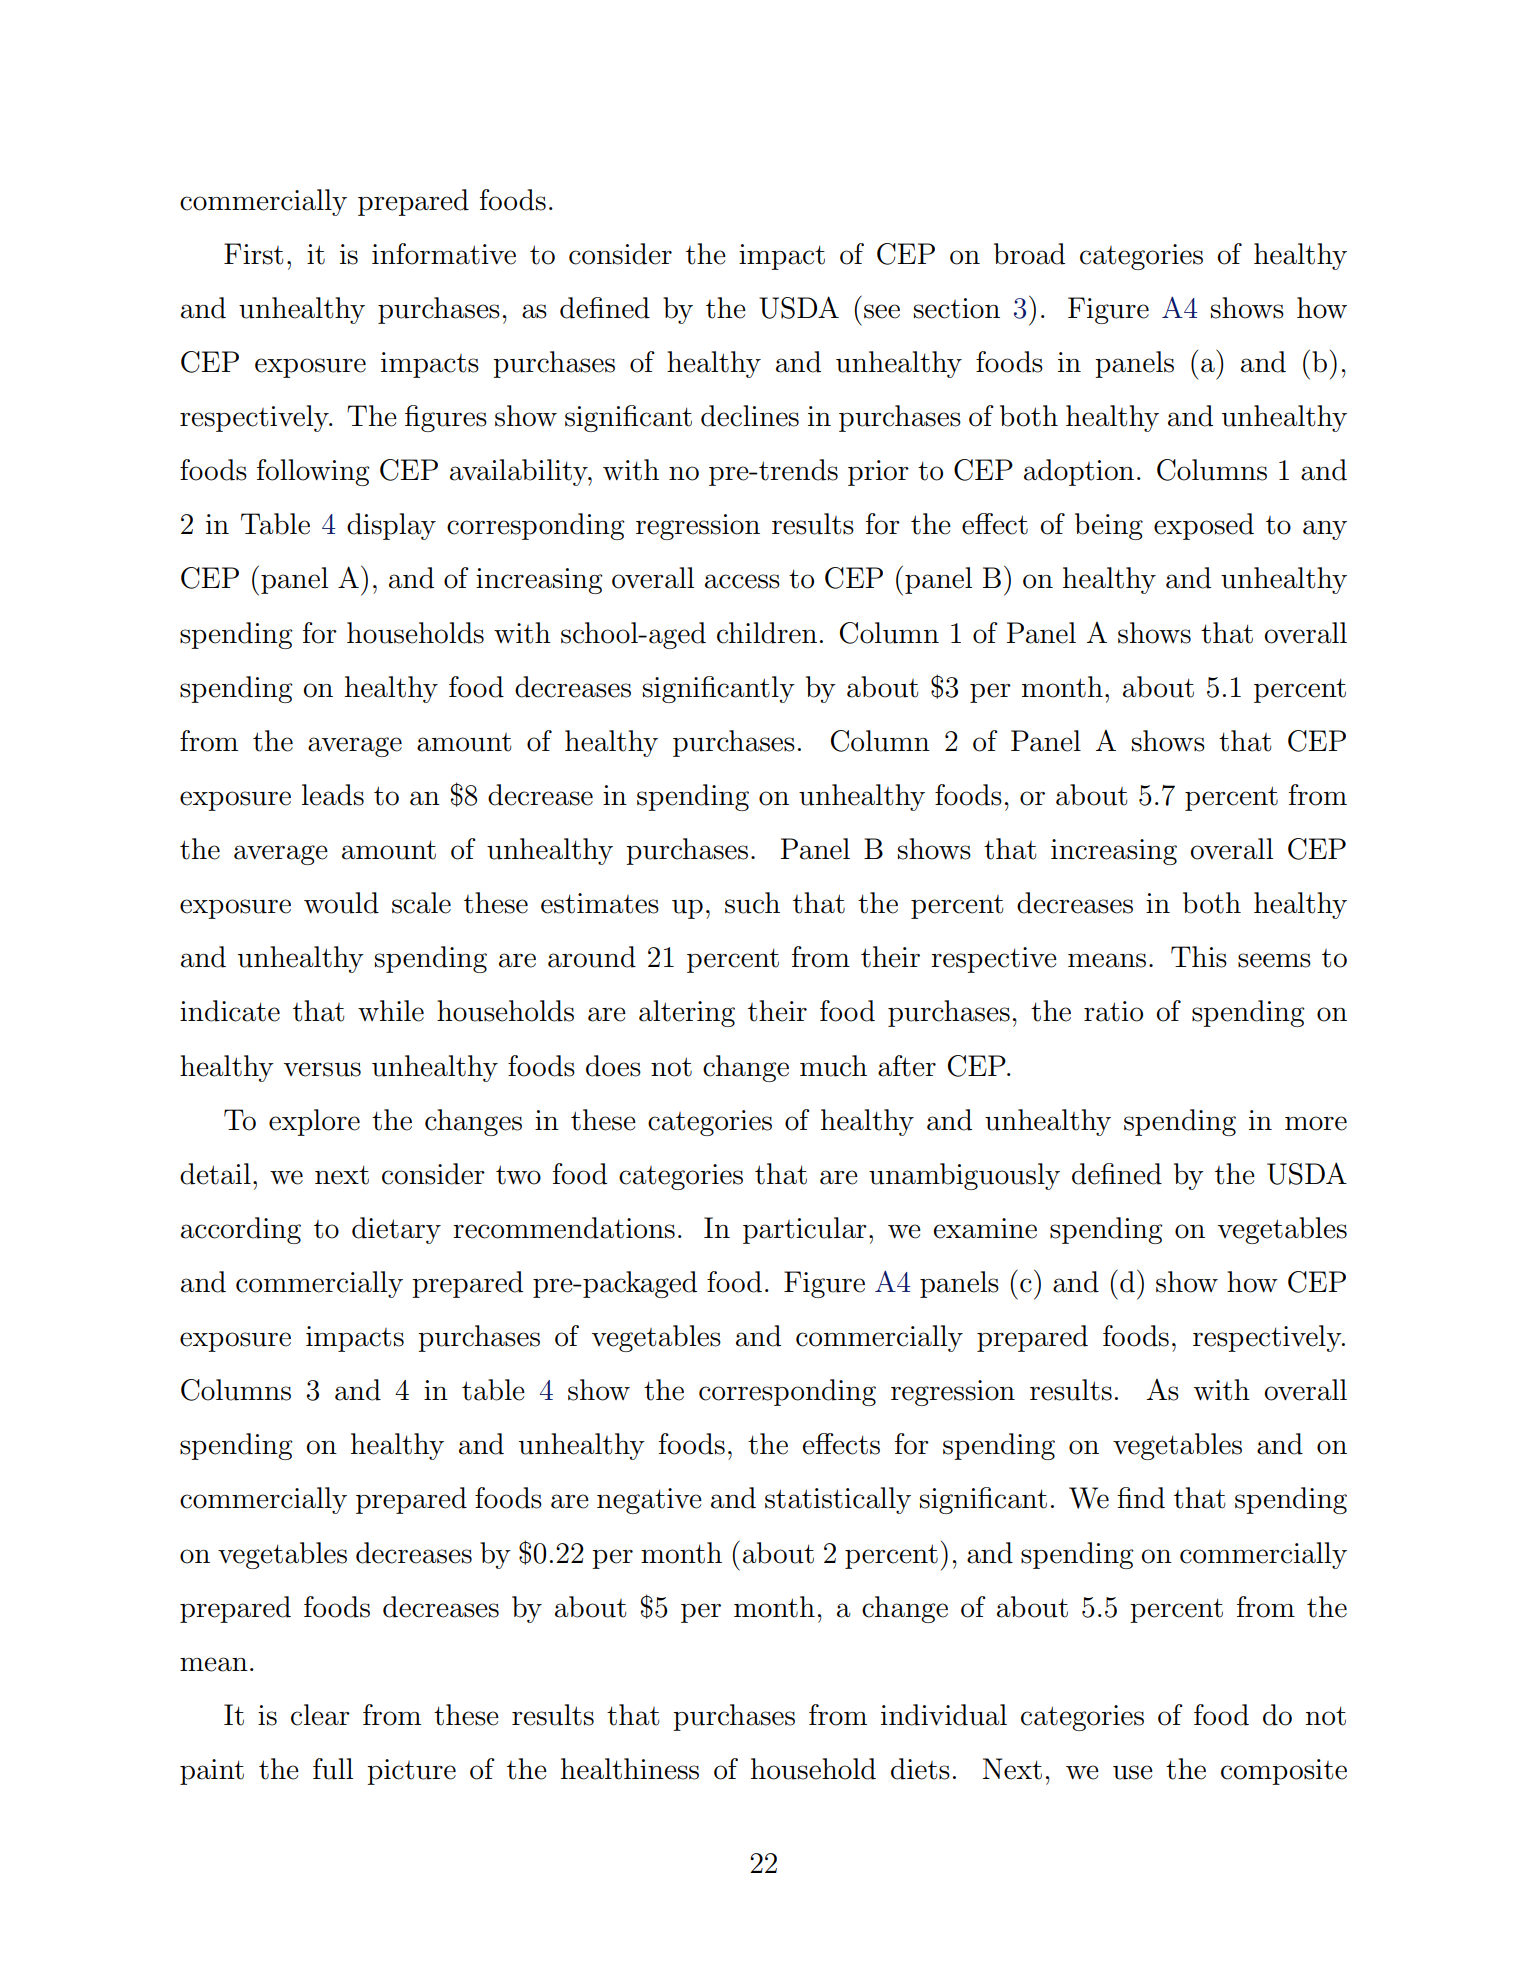  Describe the element at coordinates (396, 1230) in the screenshot. I see `dietary` at that location.
